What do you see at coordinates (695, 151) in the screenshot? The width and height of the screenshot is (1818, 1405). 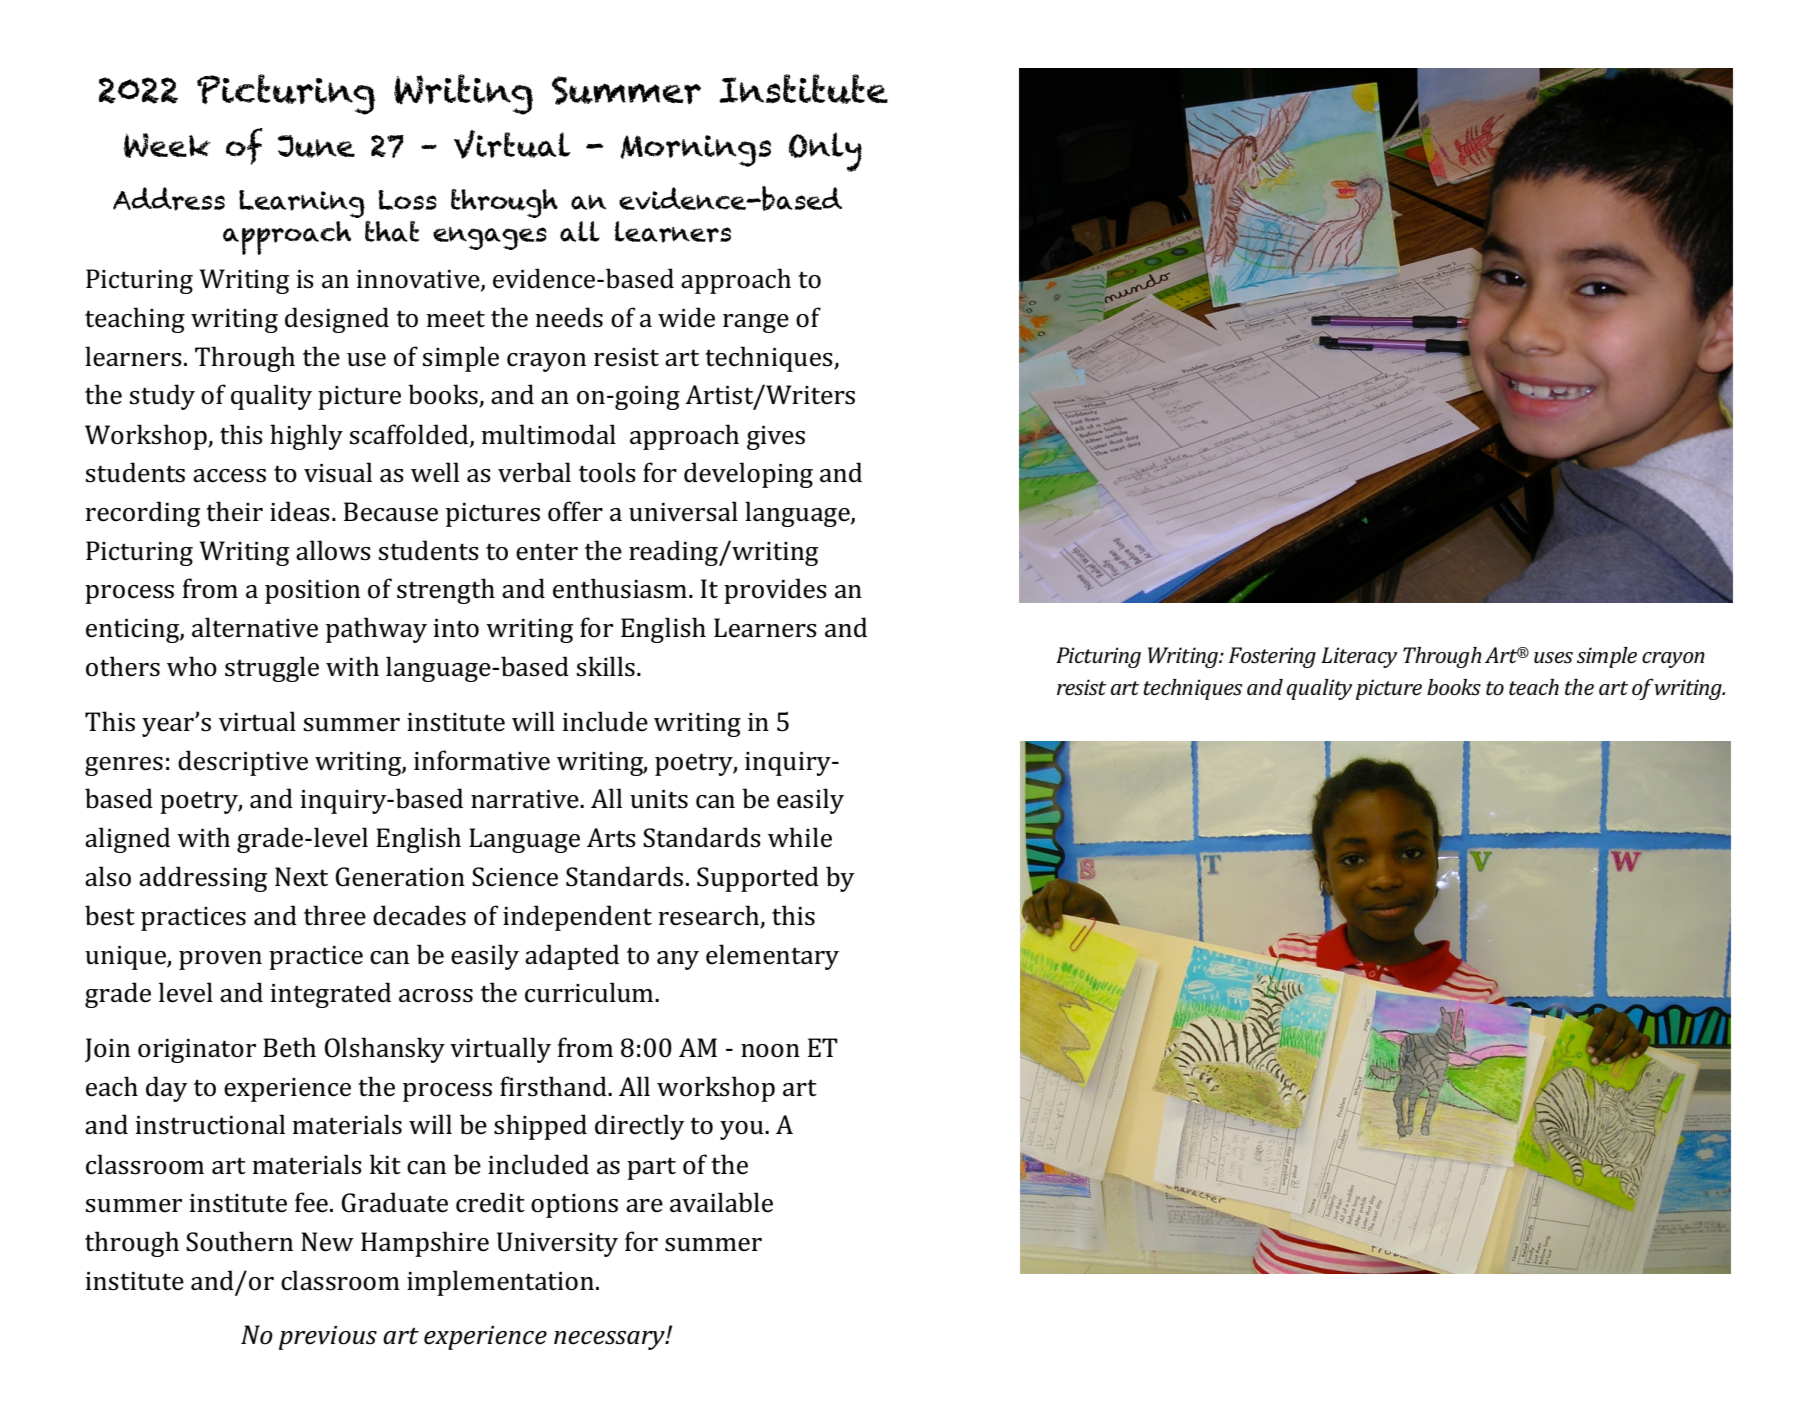 I see `Mornings` at bounding box center [695, 151].
